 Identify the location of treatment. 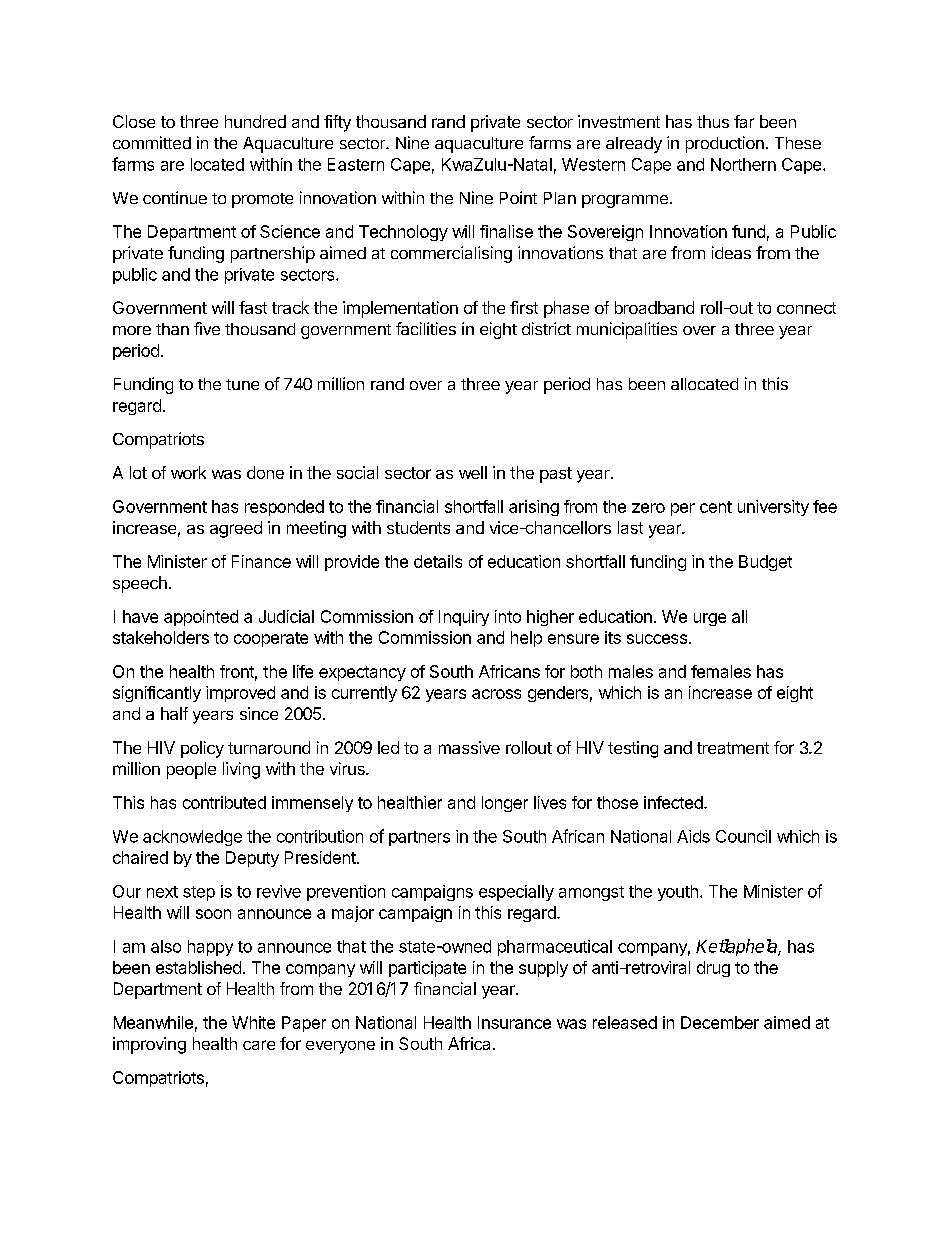
(733, 748).
